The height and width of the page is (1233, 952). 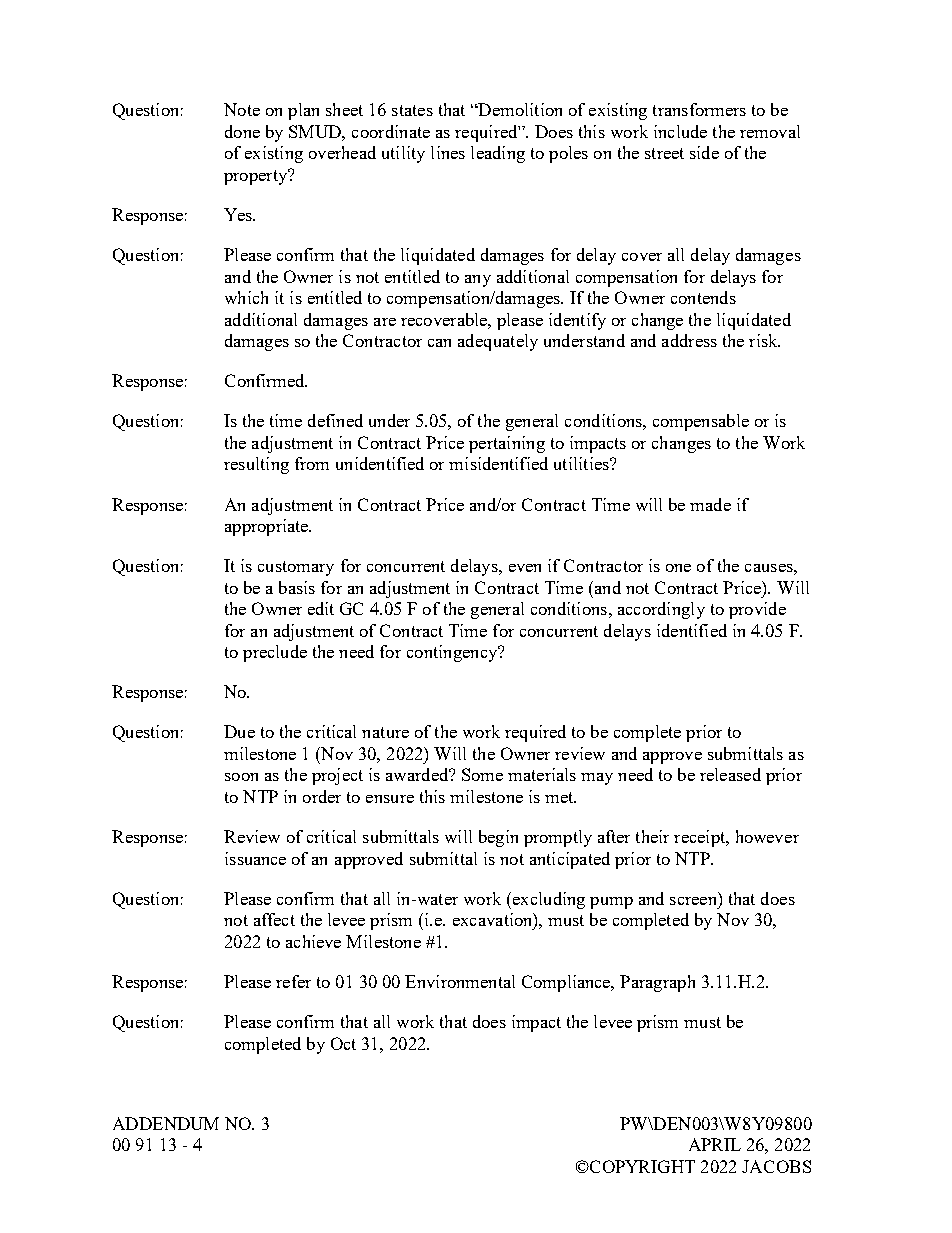 I want to click on ADDENDUM, so click(x=166, y=1123).
